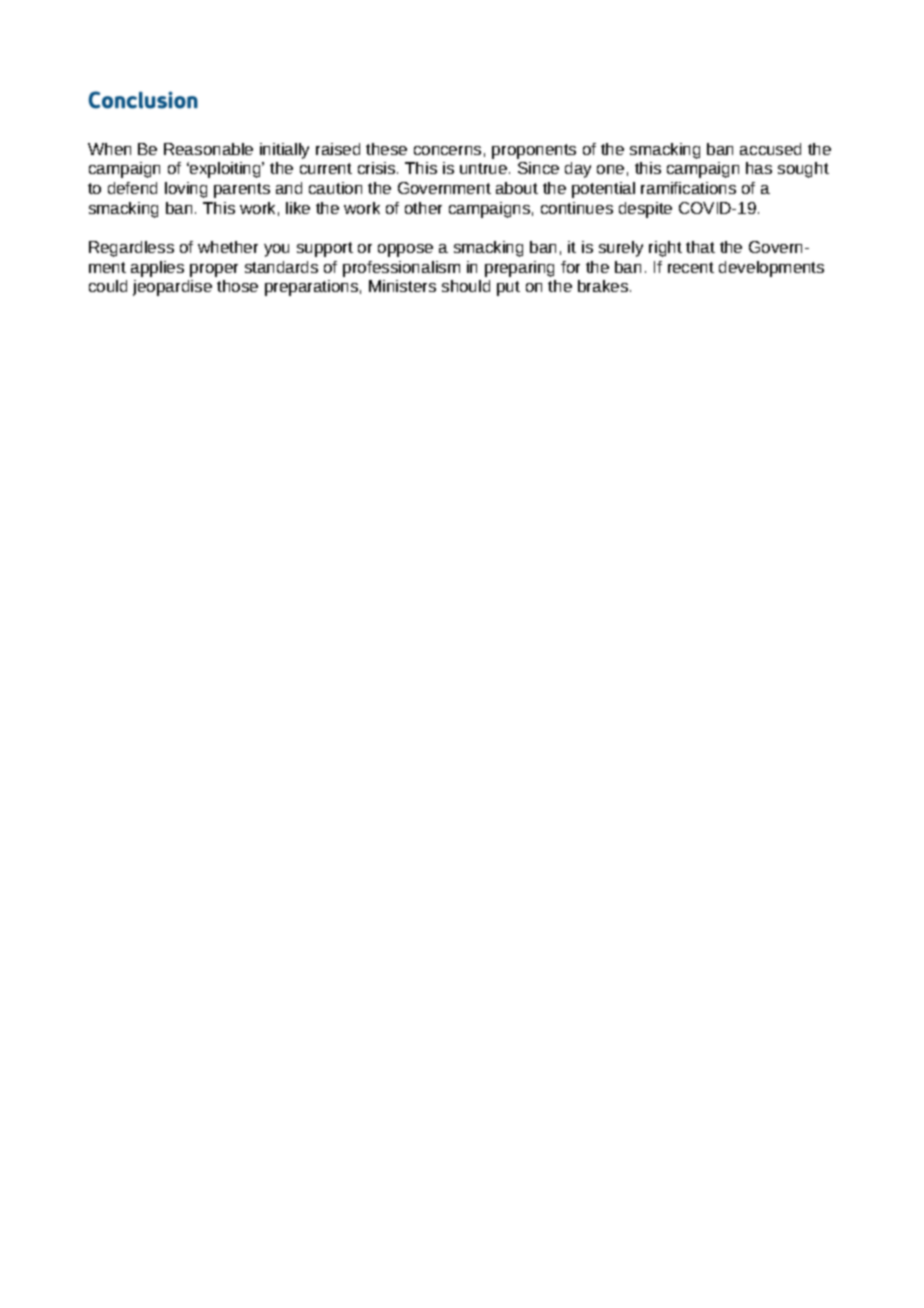  What do you see at coordinates (228, 247) in the screenshot?
I see `whether` at bounding box center [228, 247].
